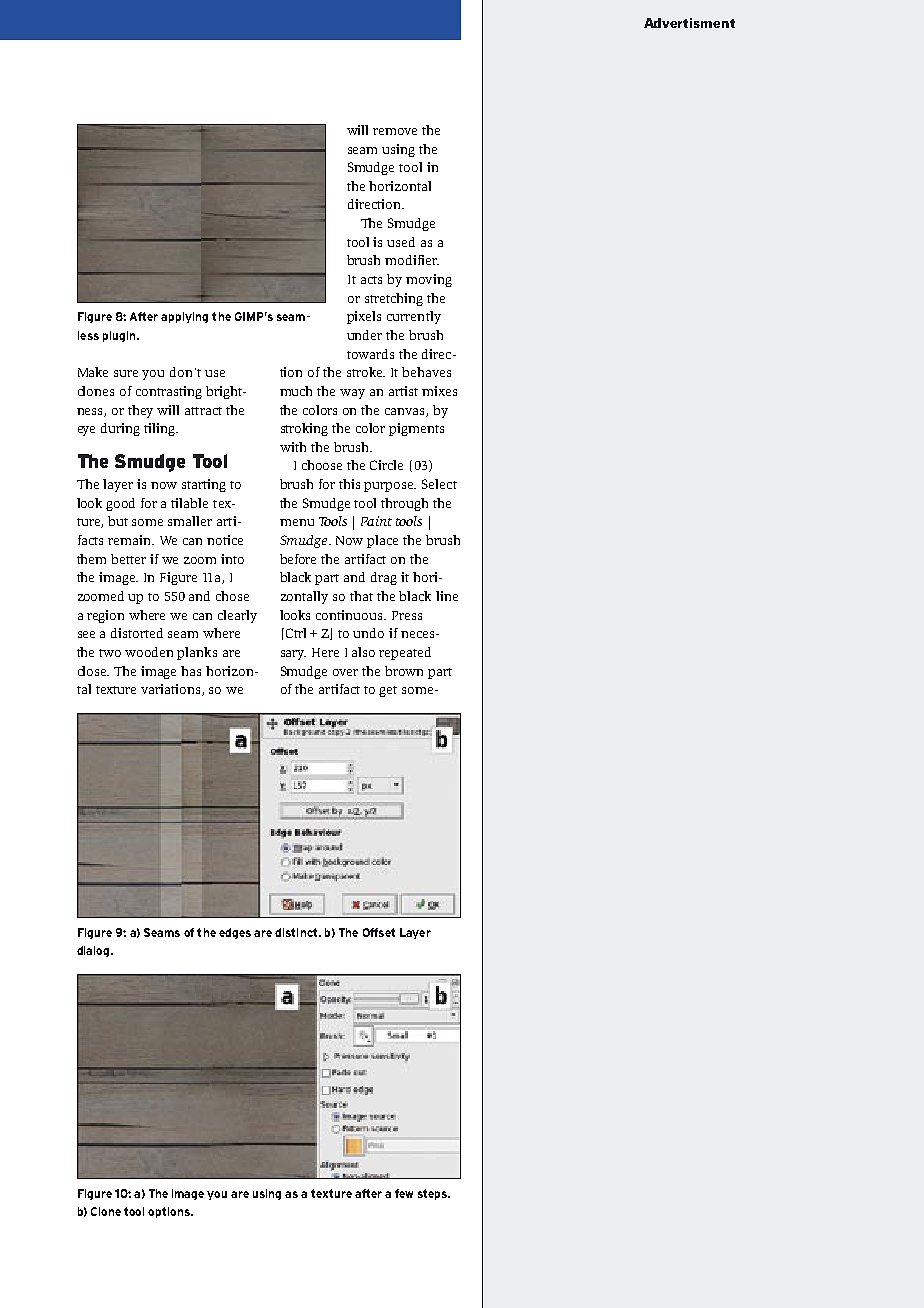  I want to click on applying, so click(184, 317).
